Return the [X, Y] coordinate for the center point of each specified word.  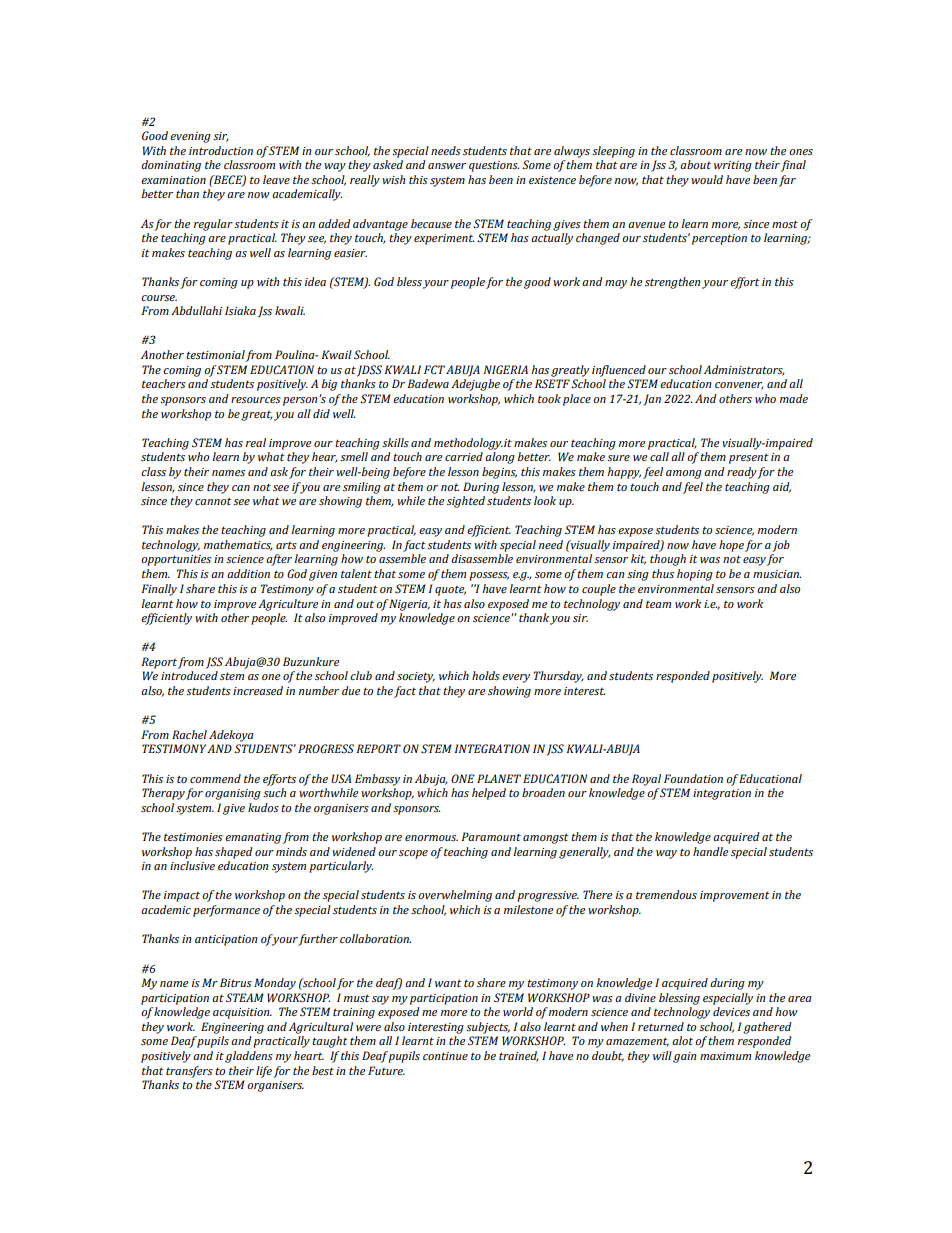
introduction [221, 150]
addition [248, 573]
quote [450, 591]
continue [445, 1056]
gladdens [249, 1057]
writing [733, 166]
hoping [695, 575]
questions [494, 166]
